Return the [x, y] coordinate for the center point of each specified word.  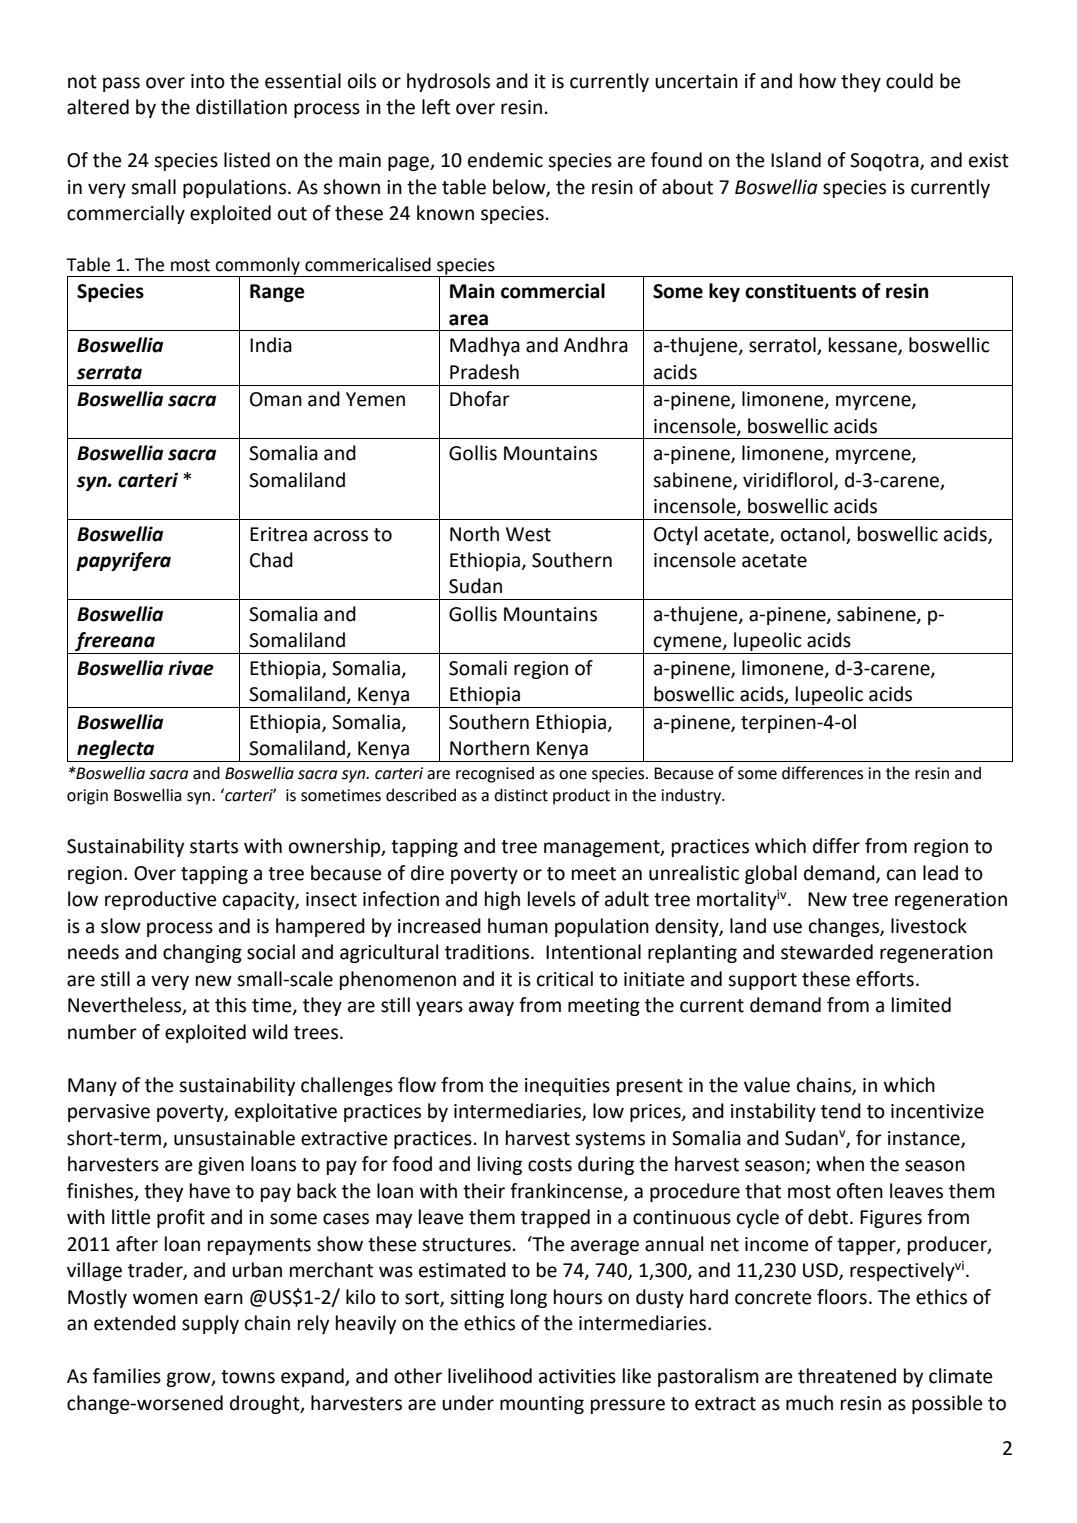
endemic [505, 160]
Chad [271, 560]
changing [202, 953]
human [518, 926]
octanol [813, 534]
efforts [885, 979]
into [208, 81]
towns [248, 1377]
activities [577, 1376]
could [909, 81]
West [528, 534]
